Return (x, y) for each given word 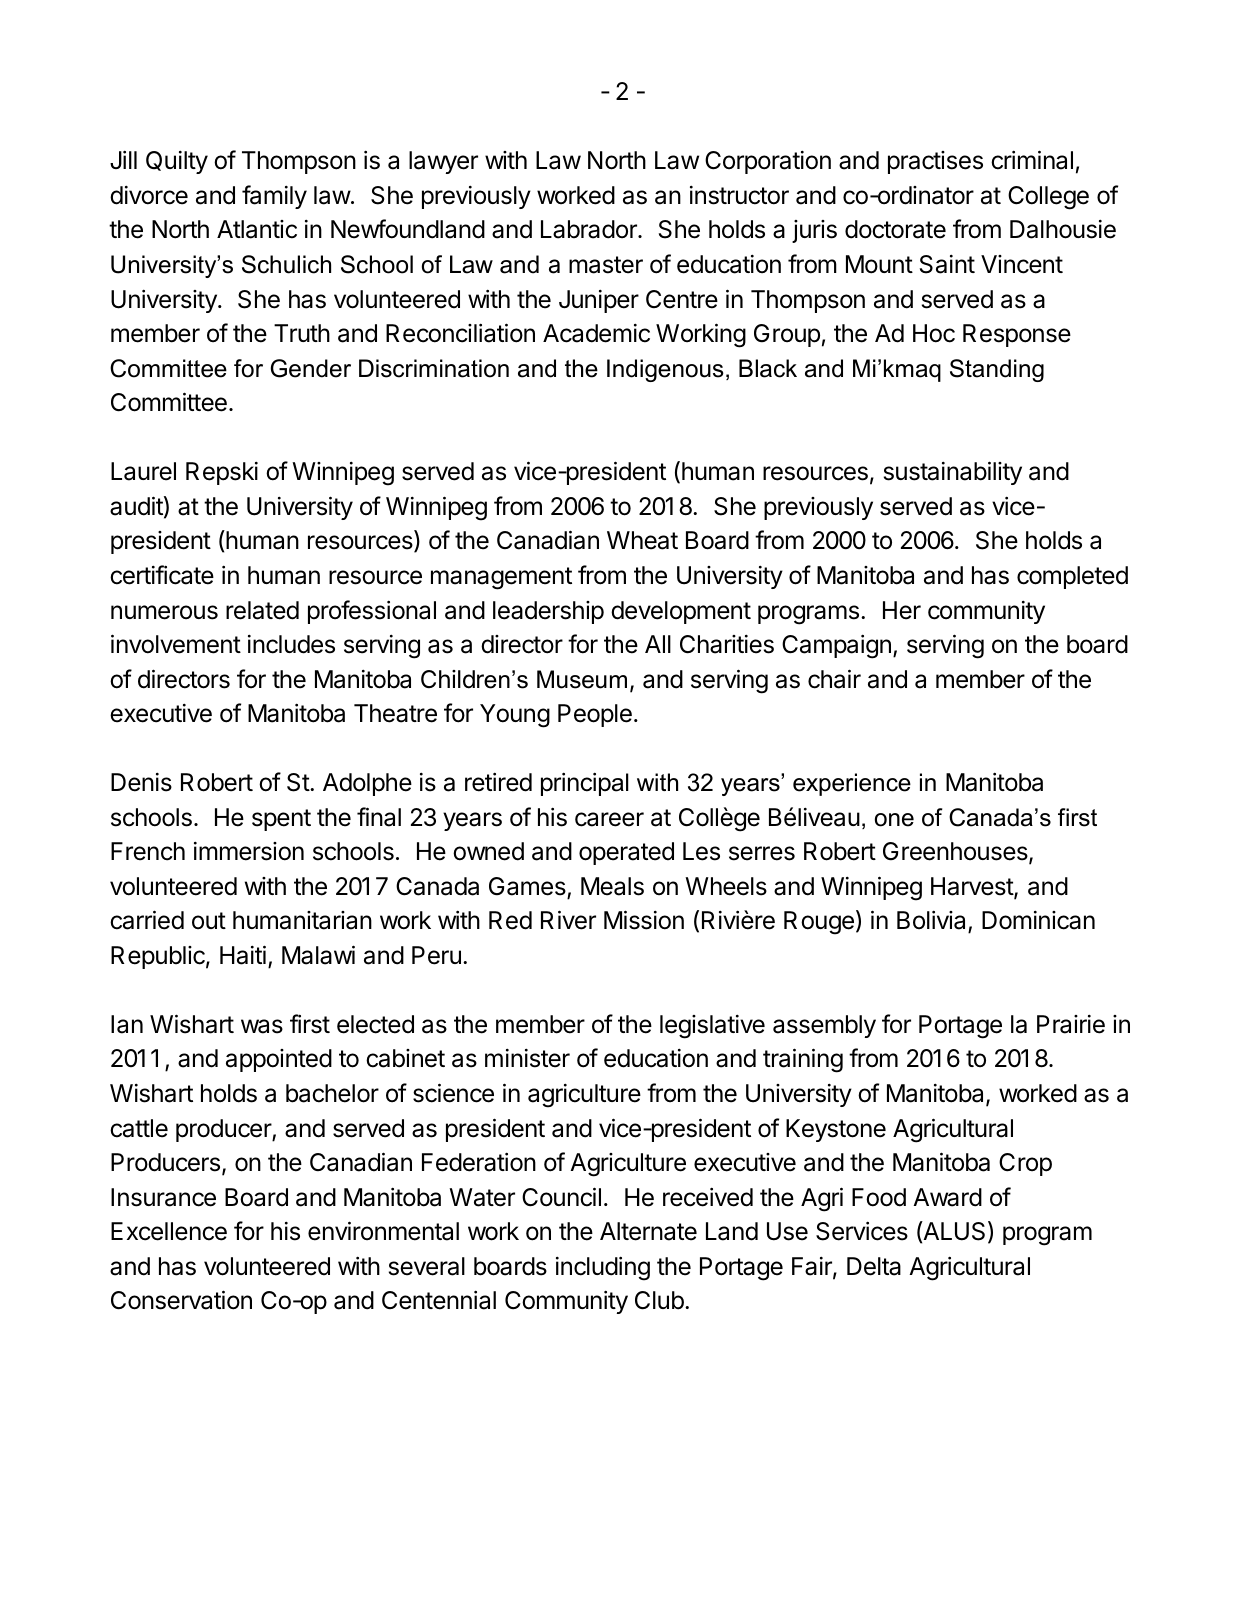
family (274, 197)
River (568, 920)
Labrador (590, 229)
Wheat (642, 540)
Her (902, 610)
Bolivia (933, 921)
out (209, 921)
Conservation (181, 1300)
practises (935, 162)
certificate (162, 575)
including (603, 1268)
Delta (874, 1266)
